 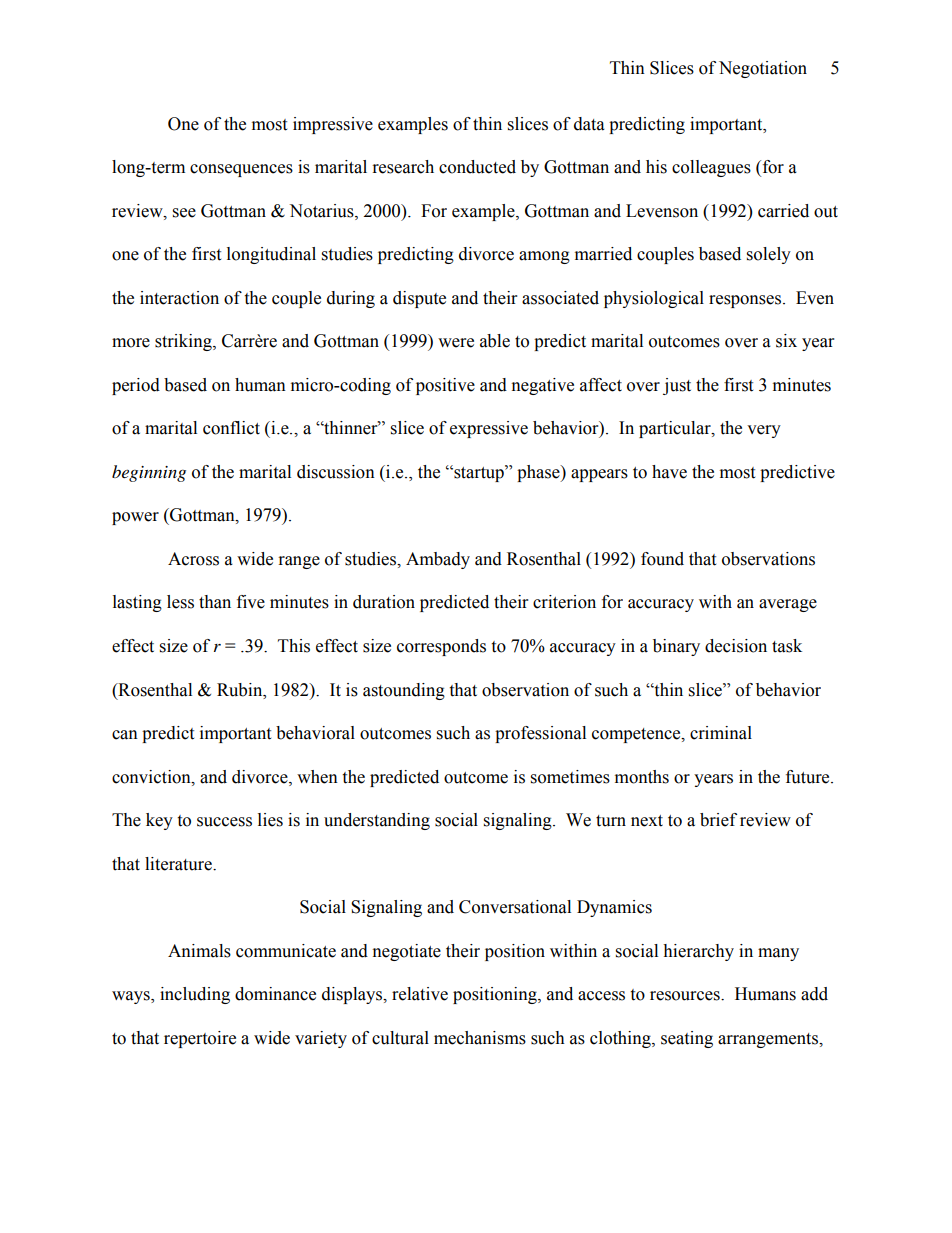 What do you see at coordinates (241, 170) in the page?
I see `consequences` at bounding box center [241, 170].
